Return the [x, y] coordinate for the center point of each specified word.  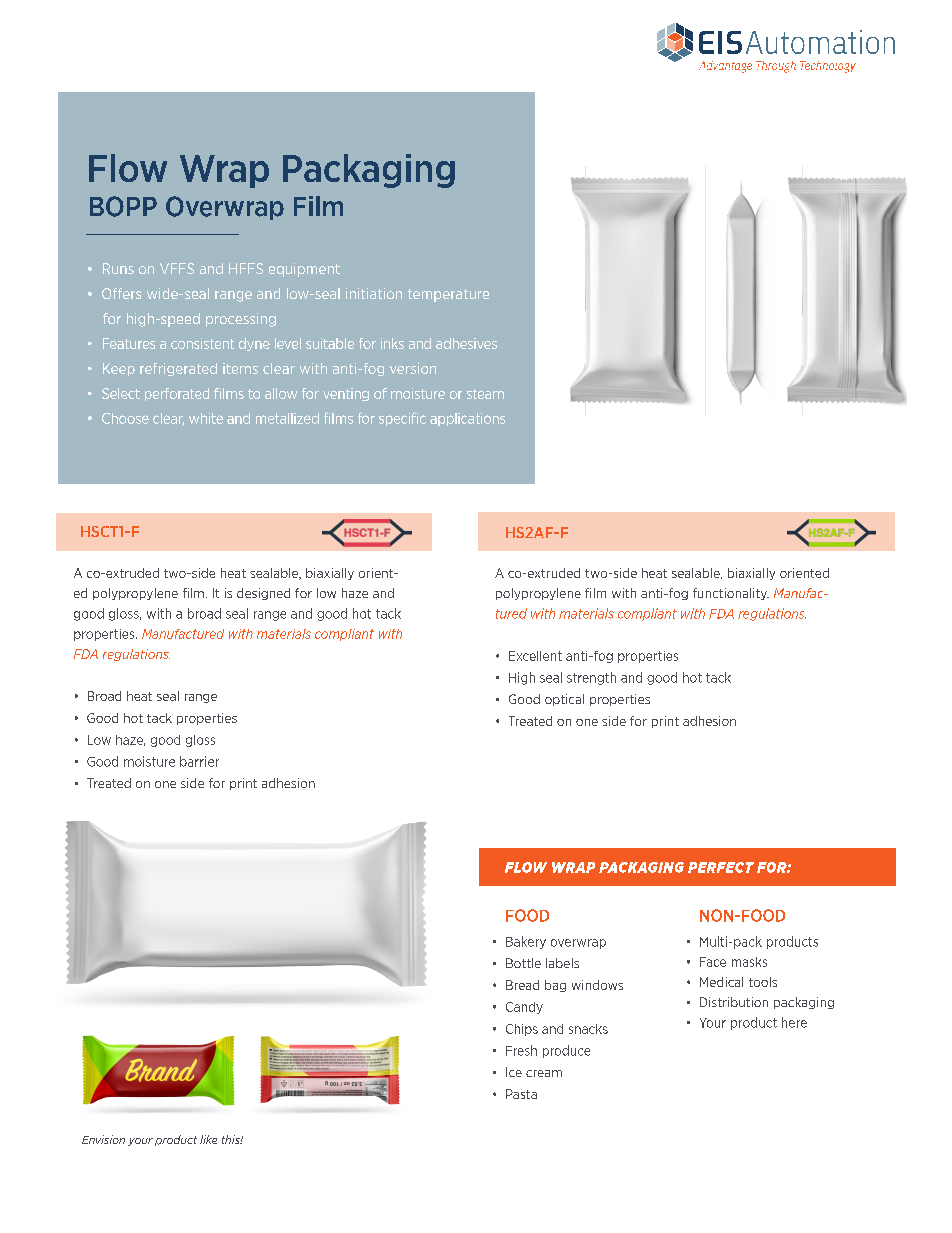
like [208, 1139]
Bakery [526, 942]
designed [263, 594]
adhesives [466, 343]
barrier [199, 761]
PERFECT [721, 867]
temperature [448, 295]
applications [467, 419]
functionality [731, 594]
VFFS [177, 268]
